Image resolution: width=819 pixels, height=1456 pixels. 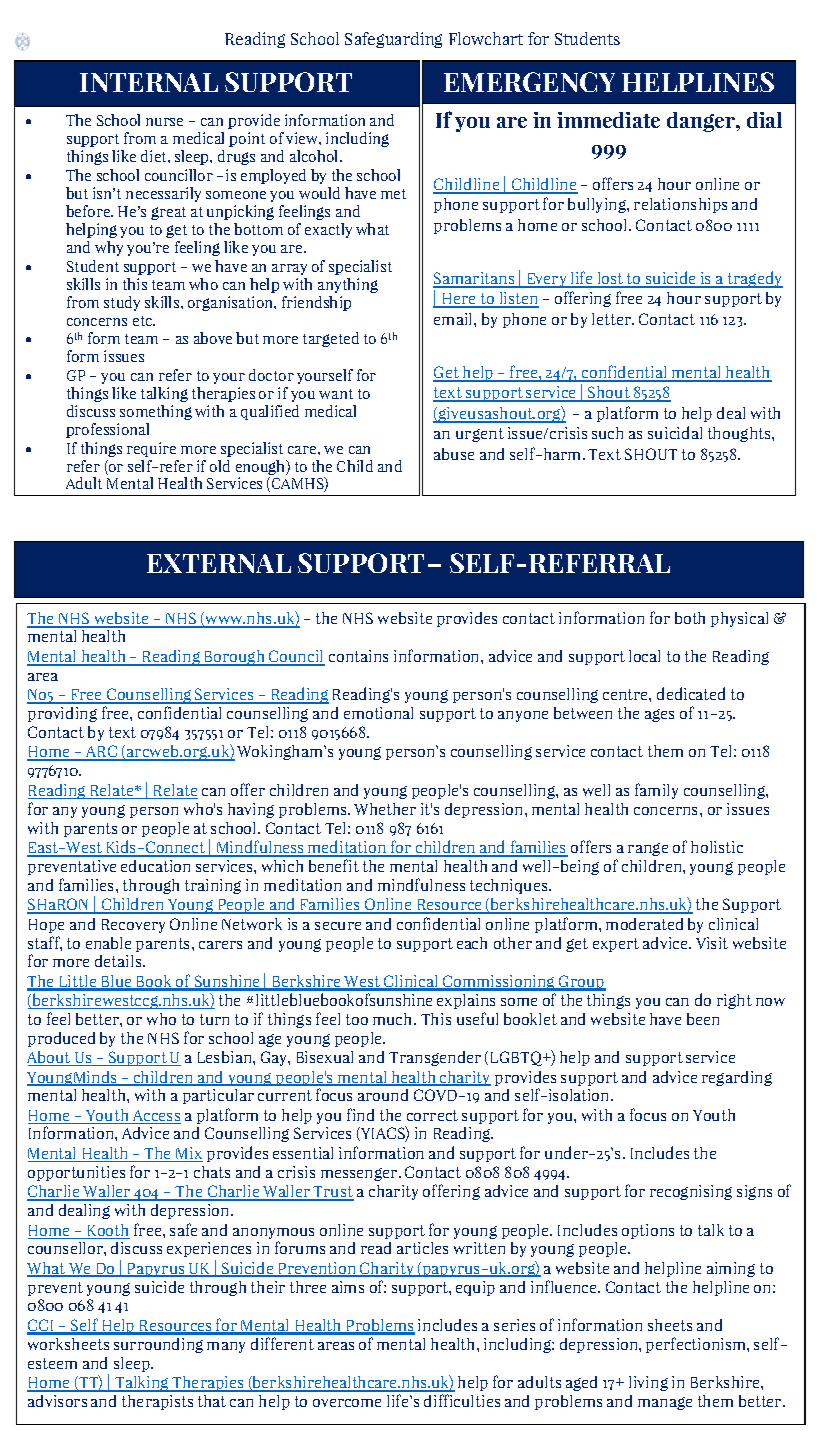 What do you see at coordinates (486, 38) in the document?
I see `Flowchart` at bounding box center [486, 38].
